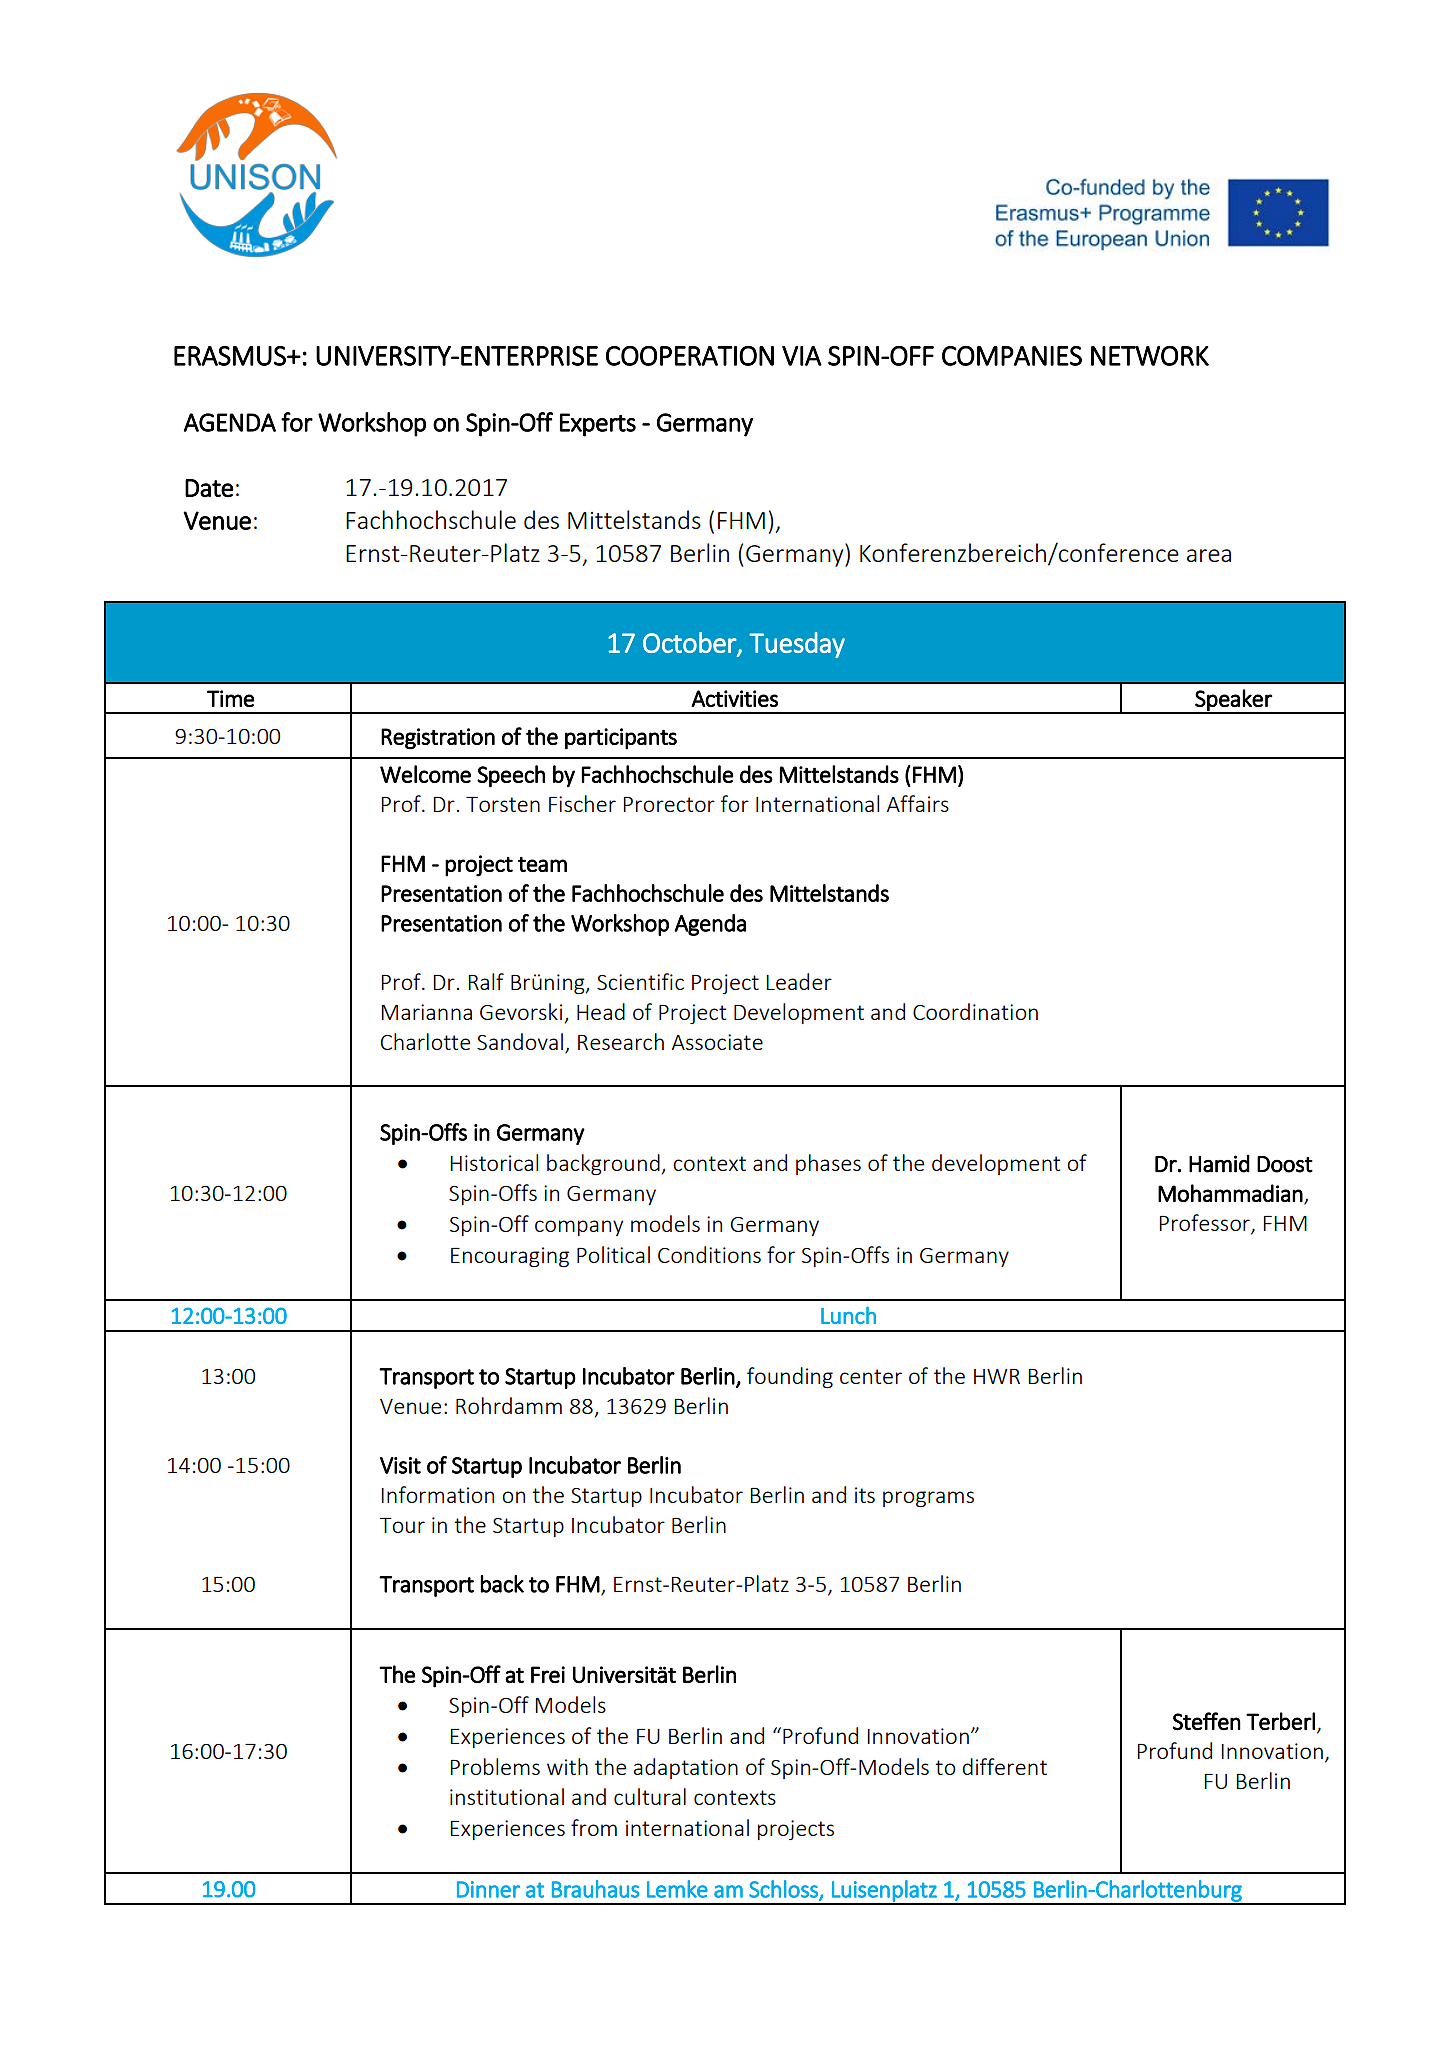 Image resolution: width=1449 pixels, height=2049 pixels. What do you see at coordinates (734, 698) in the document?
I see `Activities` at bounding box center [734, 698].
